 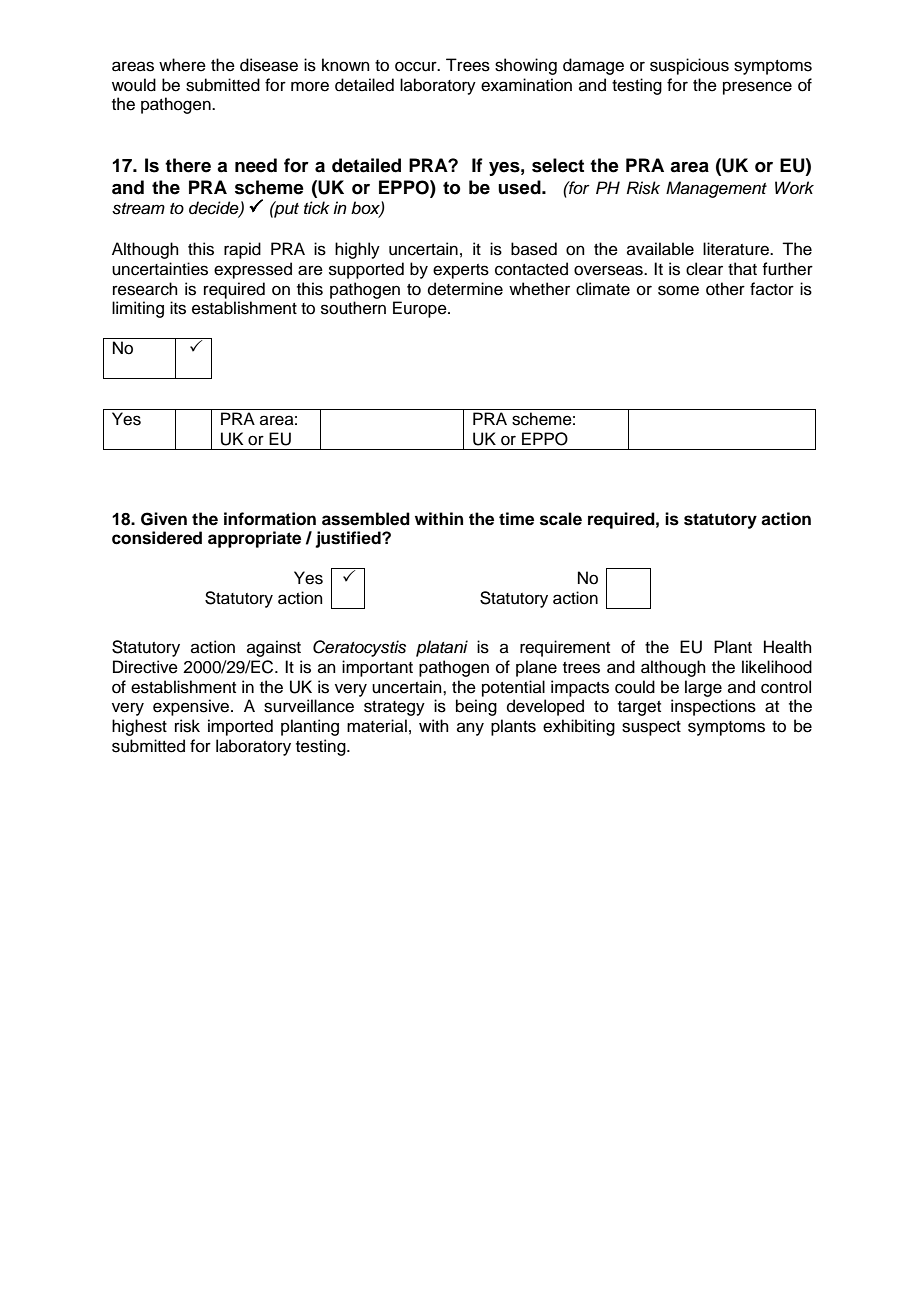 I want to click on suspicious, so click(x=689, y=66).
